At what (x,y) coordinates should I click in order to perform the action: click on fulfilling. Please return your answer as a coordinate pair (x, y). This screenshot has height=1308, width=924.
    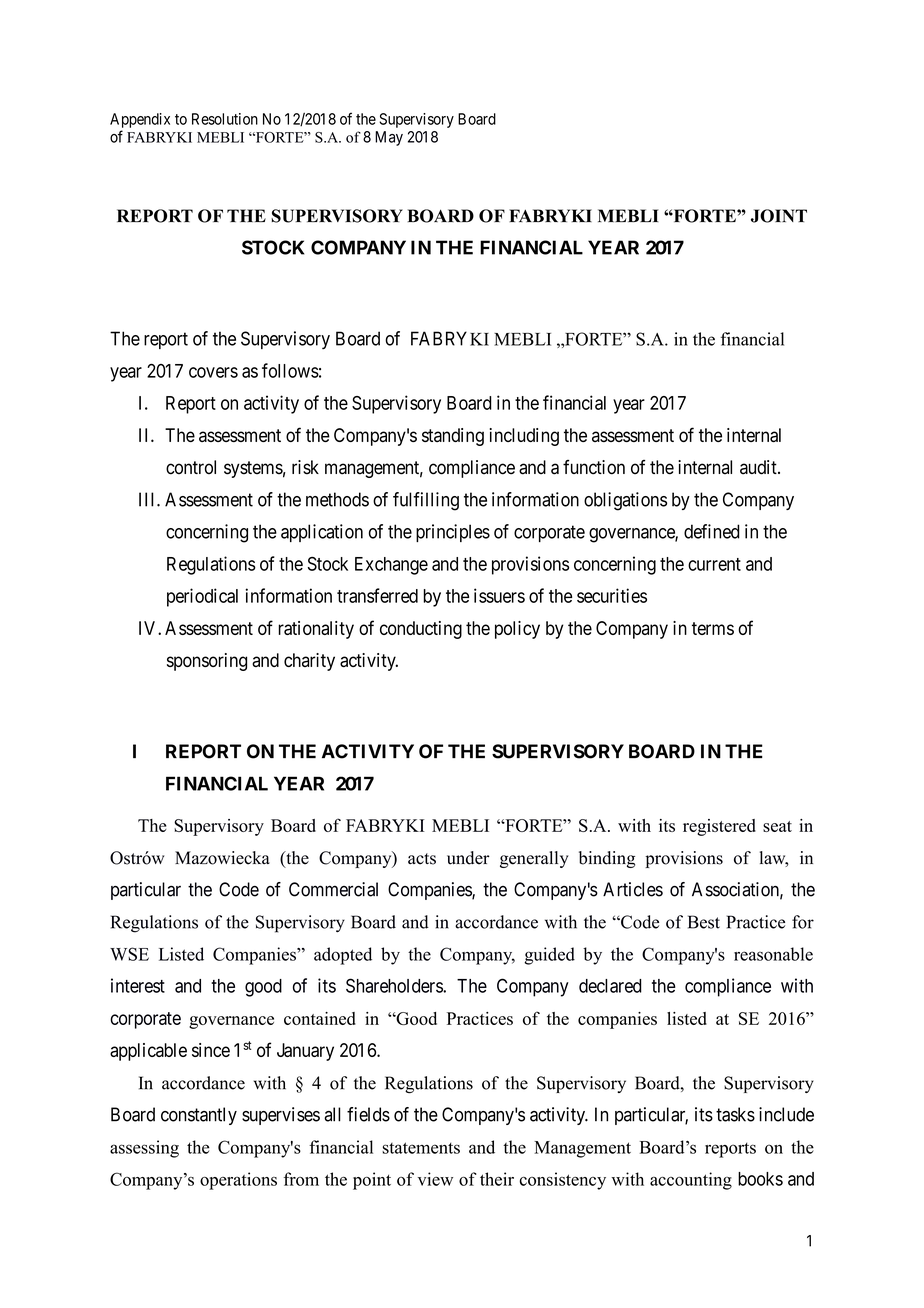
    Looking at the image, I should click on (426, 501).
